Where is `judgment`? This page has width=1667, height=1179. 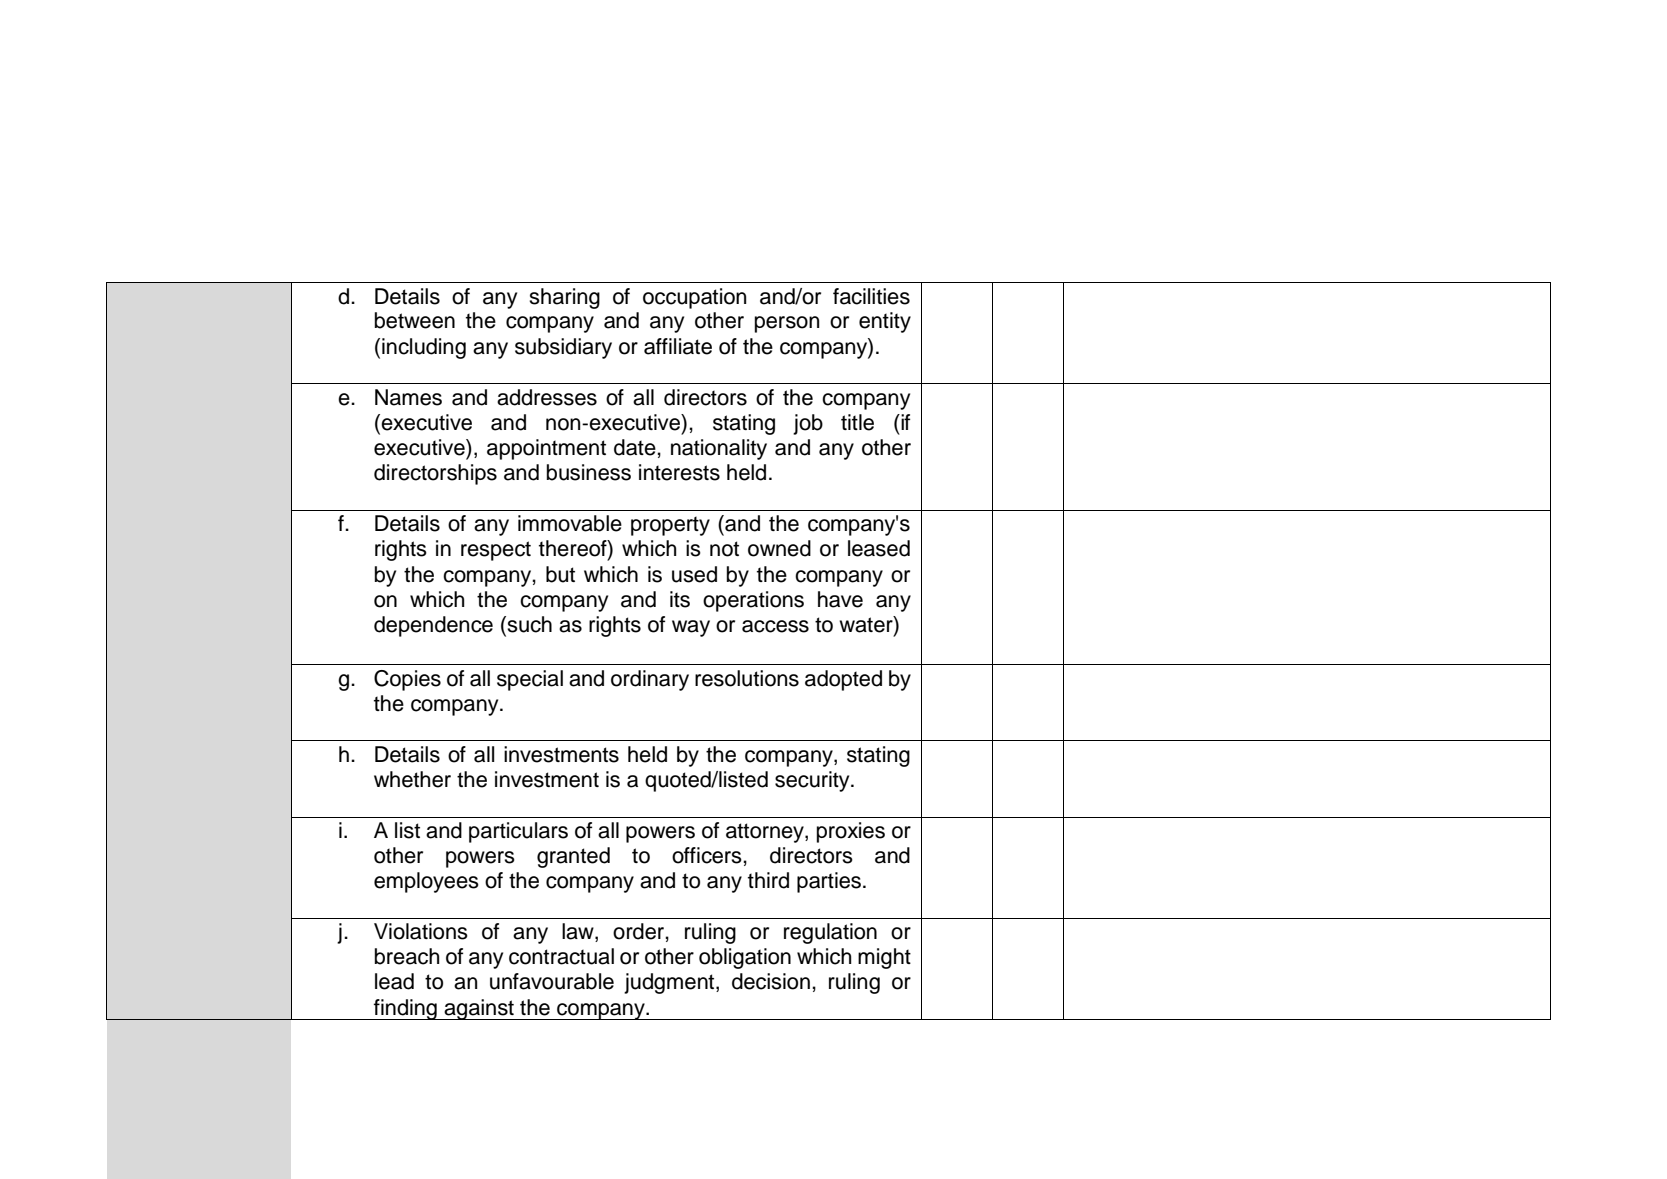 judgment is located at coordinates (670, 983).
